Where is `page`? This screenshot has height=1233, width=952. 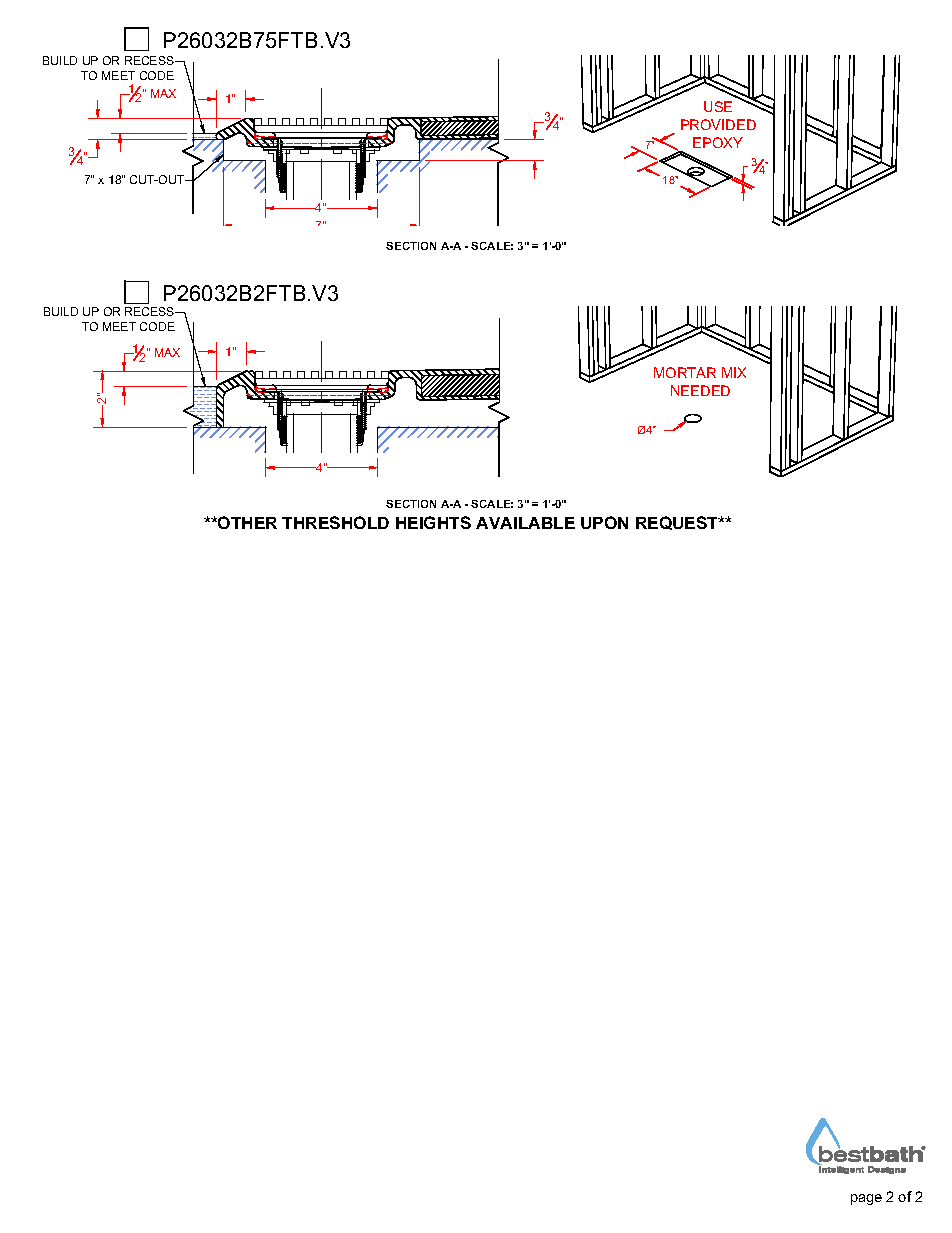 page is located at coordinates (866, 1199).
